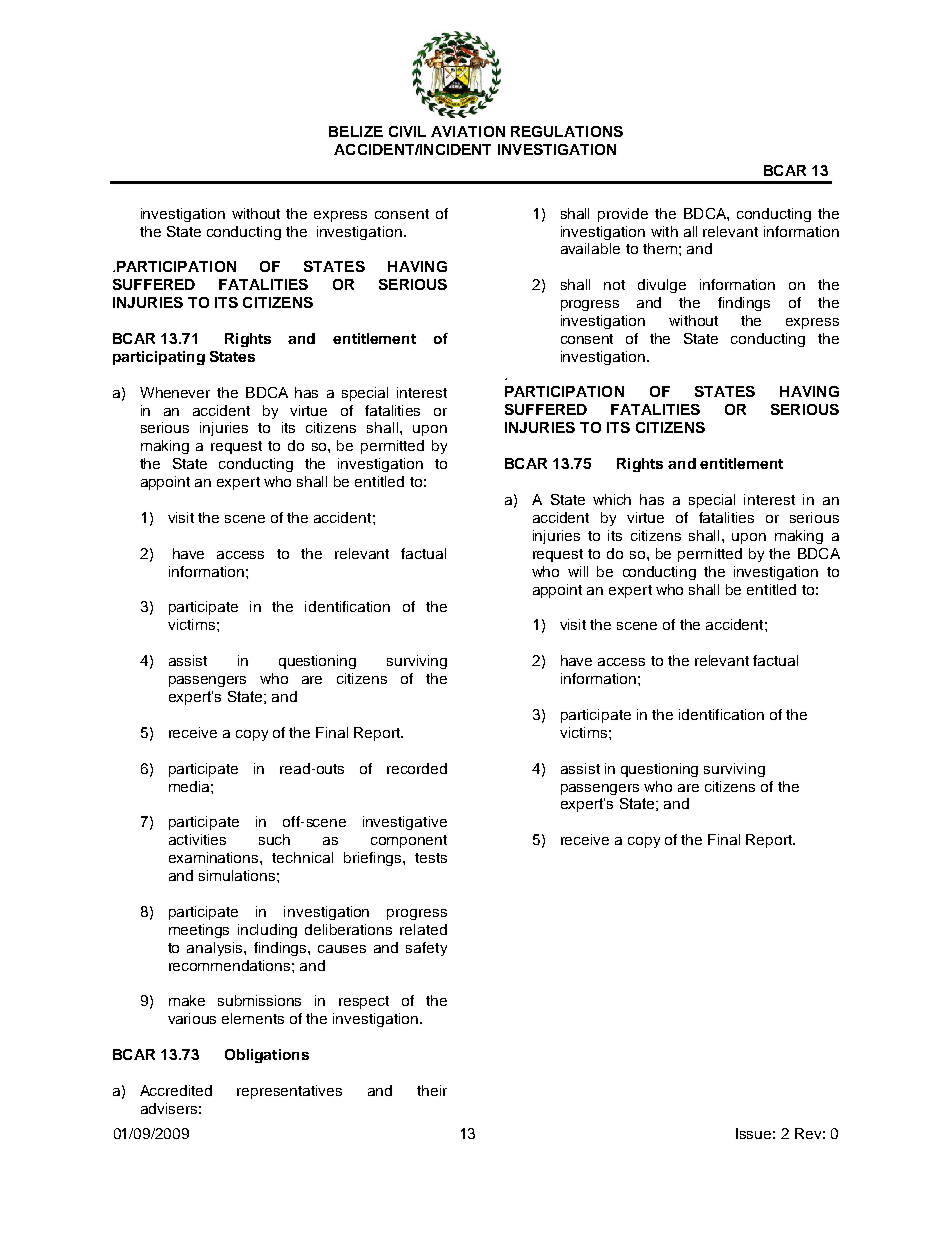 This document has width=952, height=1233. Describe the element at coordinates (356, 131) in the document. I see `BELIZE` at that location.
